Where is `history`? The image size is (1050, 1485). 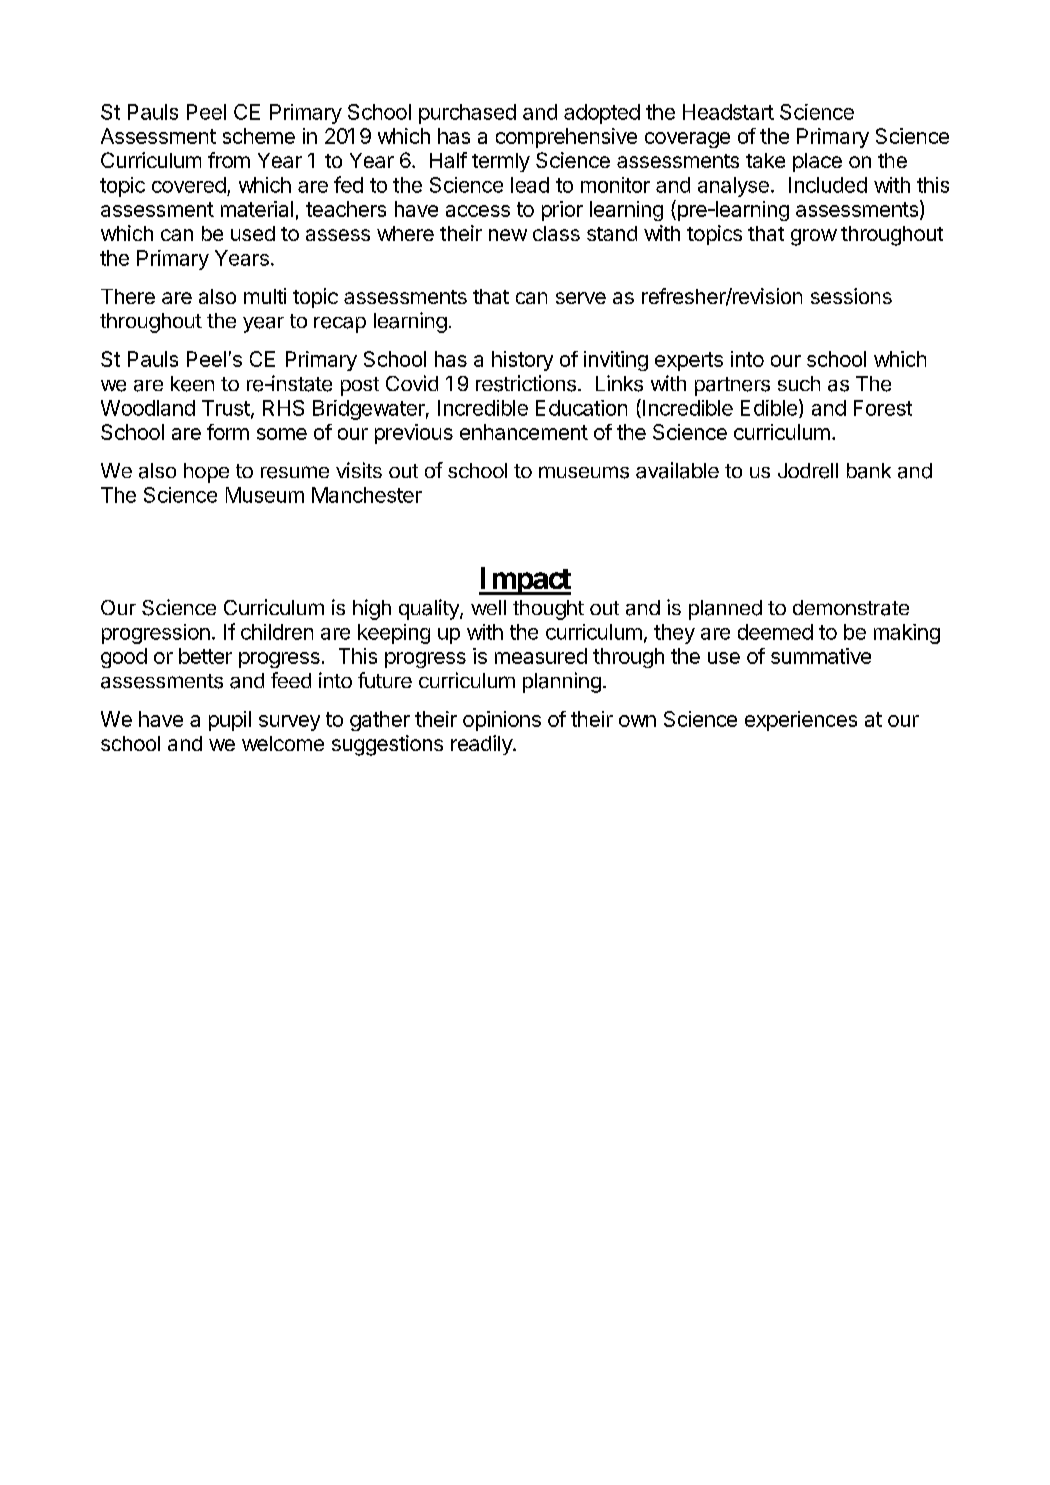 history is located at coordinates (522, 361).
